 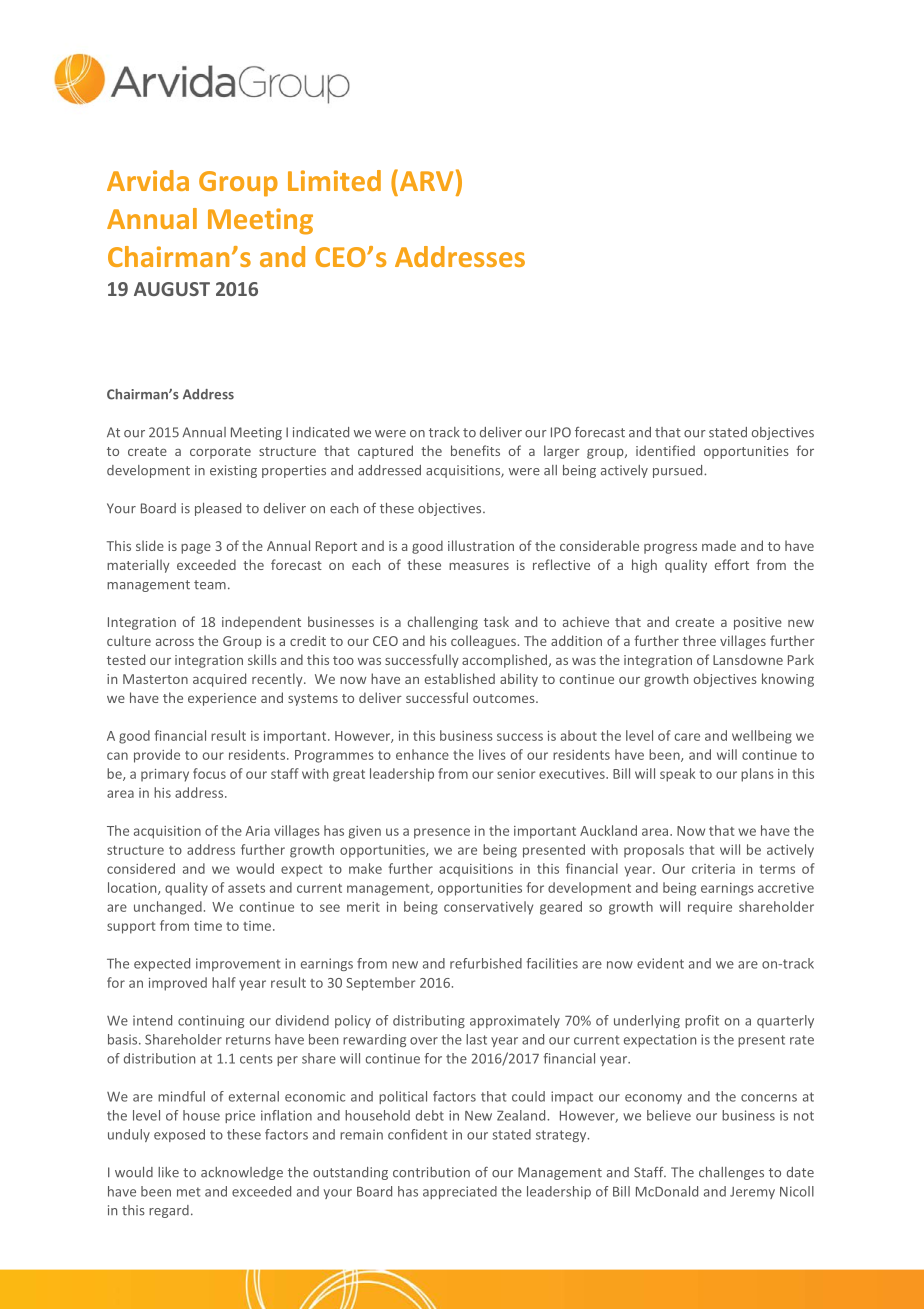 I want to click on appreciated, so click(x=460, y=1192).
